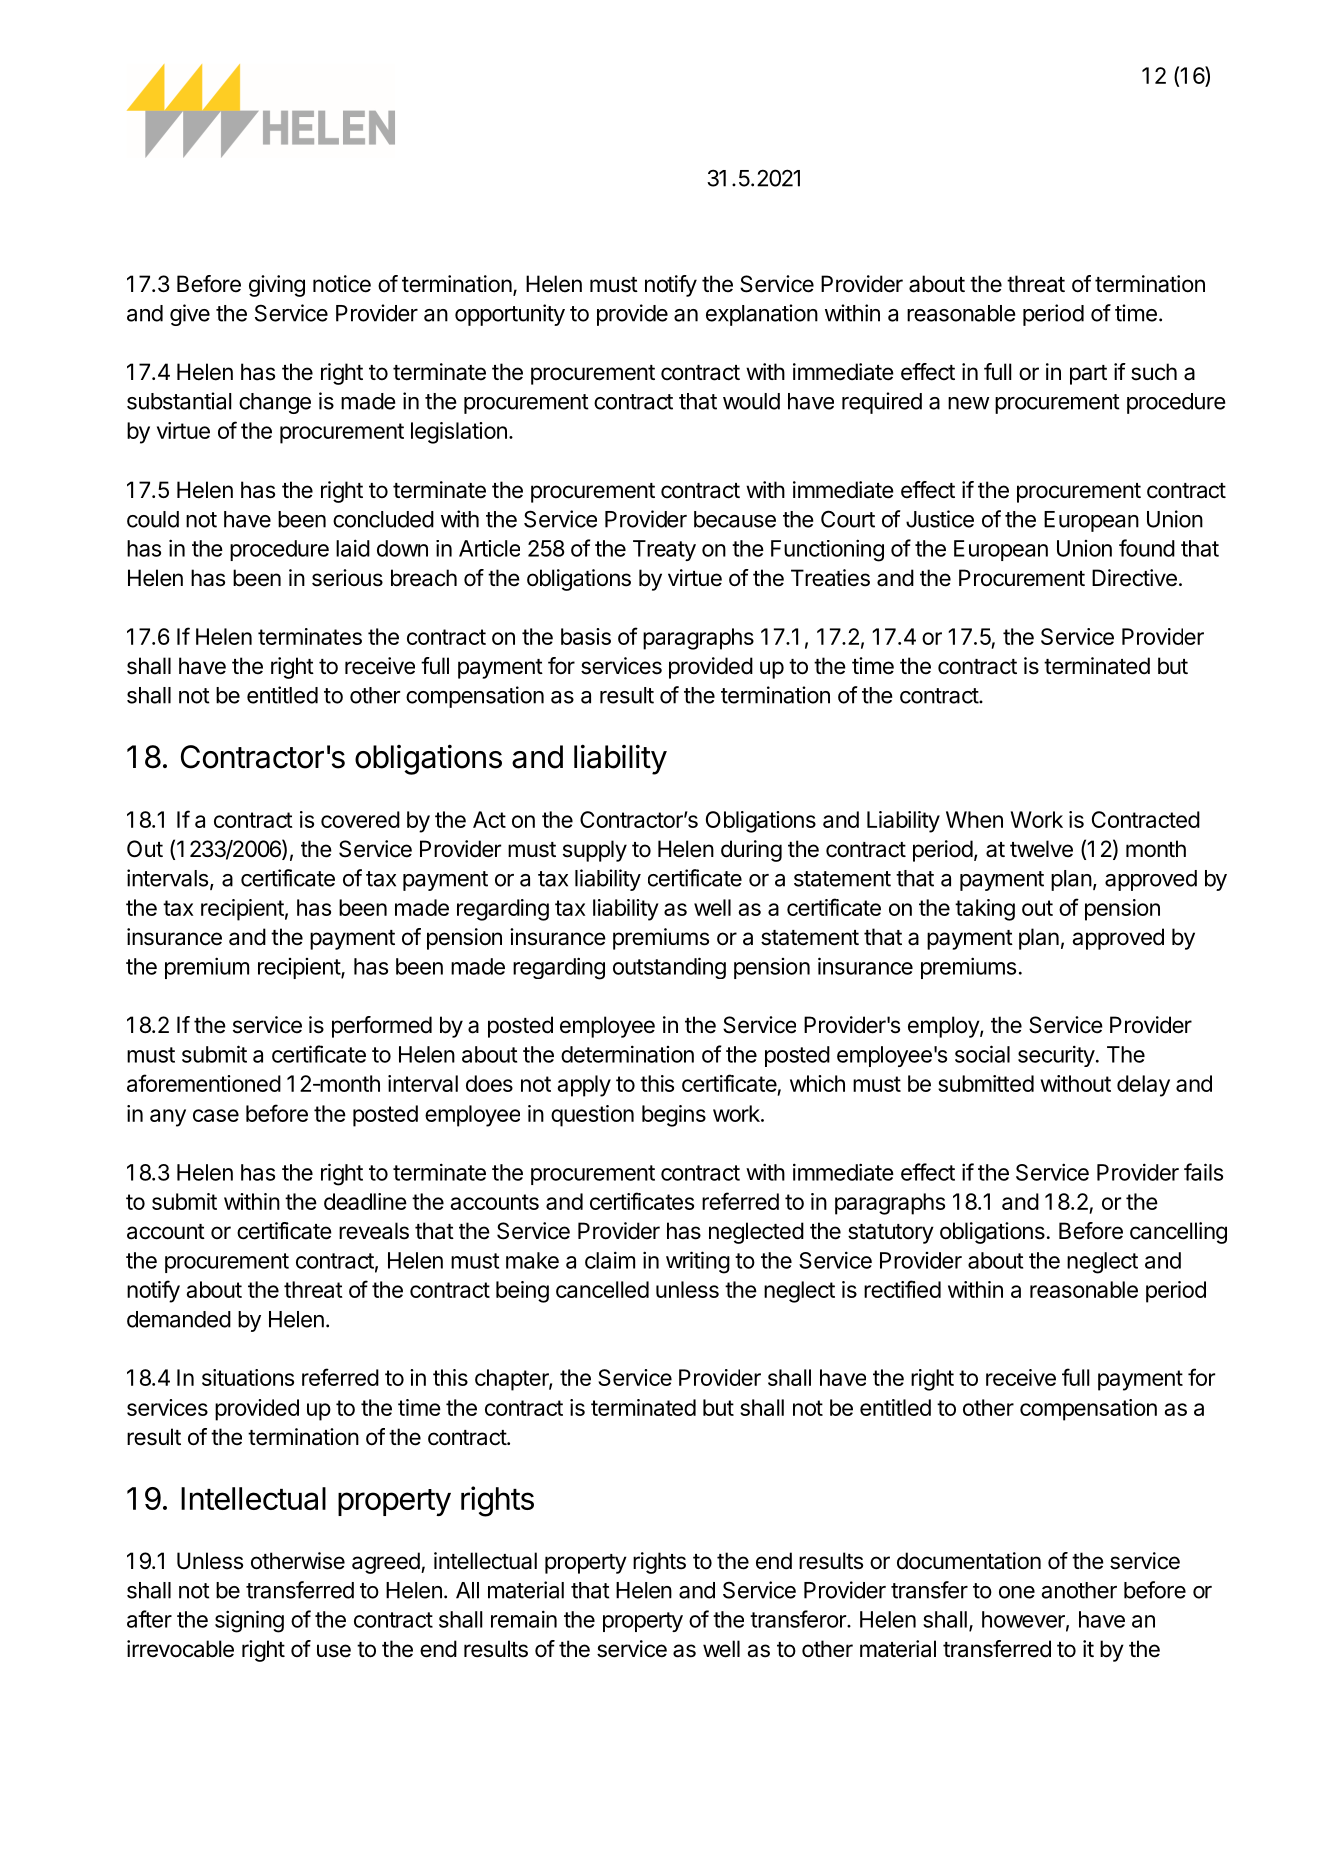  What do you see at coordinates (216, 1115) in the page?
I see `case` at bounding box center [216, 1115].
